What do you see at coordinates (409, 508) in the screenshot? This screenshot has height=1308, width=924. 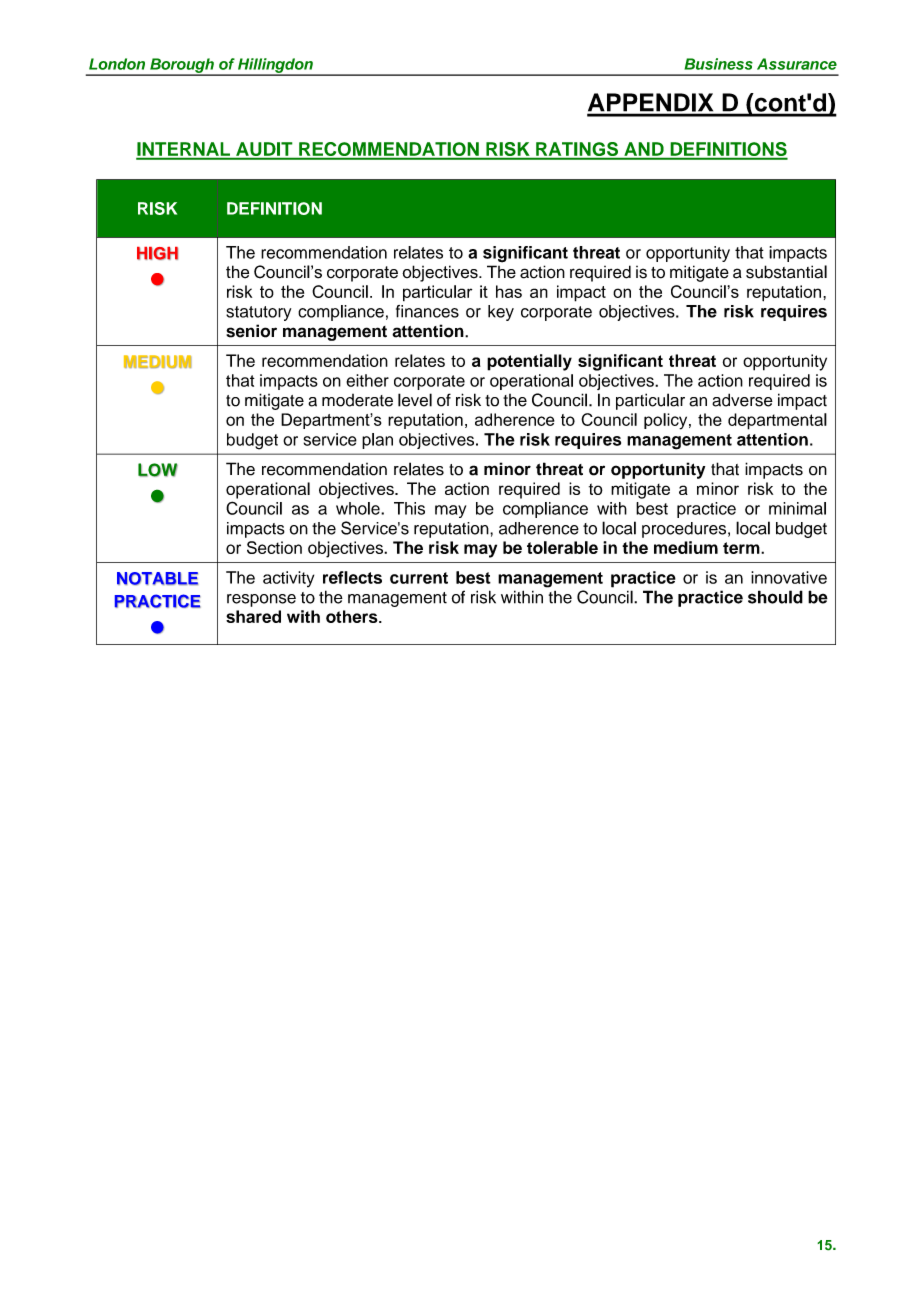 I see `This` at bounding box center [409, 508].
